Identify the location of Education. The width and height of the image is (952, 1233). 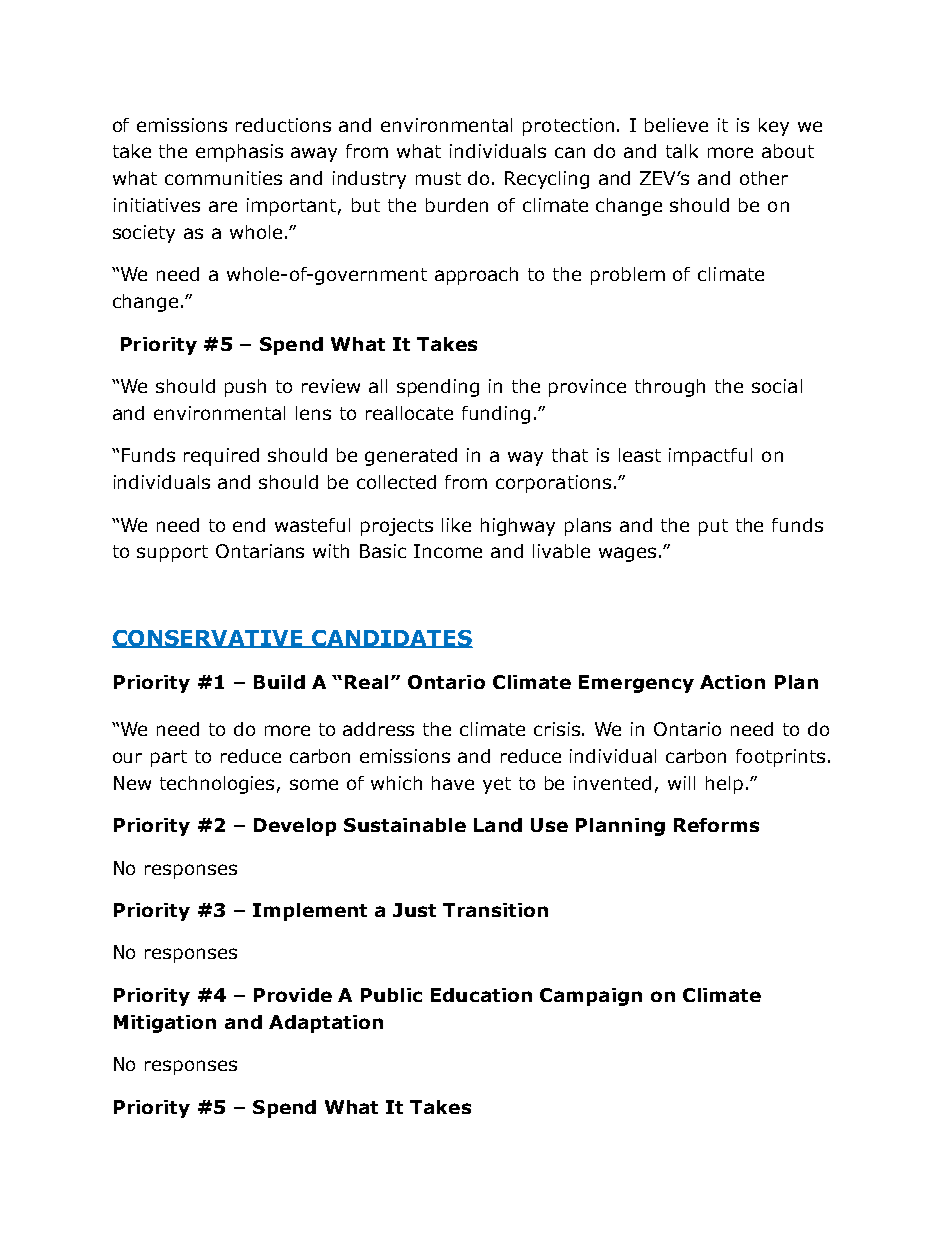
(481, 995).
